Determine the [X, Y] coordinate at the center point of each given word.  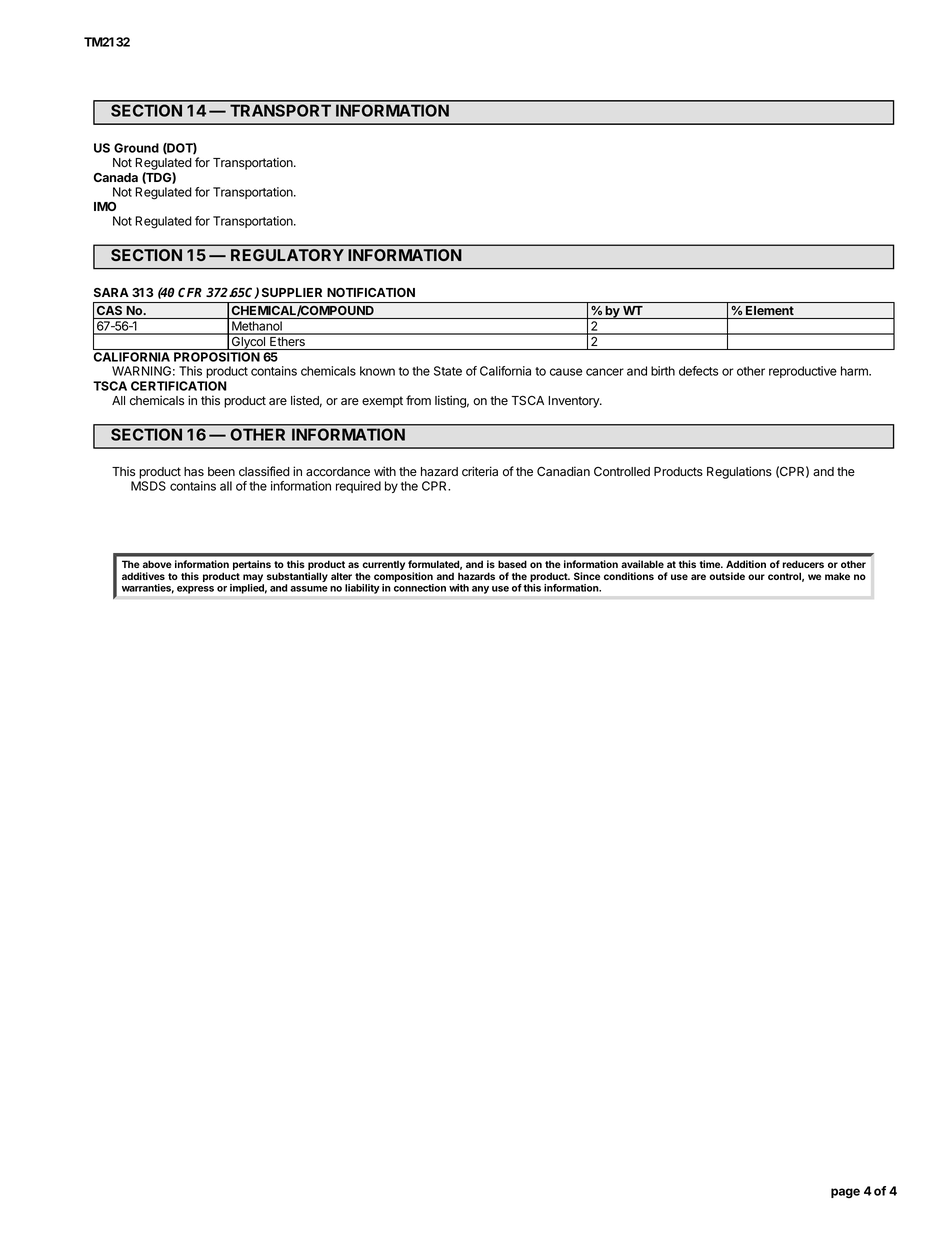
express [195, 590]
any [480, 590]
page [845, 1193]
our [756, 577]
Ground [136, 148]
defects [699, 371]
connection [420, 588]
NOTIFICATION [371, 292]
